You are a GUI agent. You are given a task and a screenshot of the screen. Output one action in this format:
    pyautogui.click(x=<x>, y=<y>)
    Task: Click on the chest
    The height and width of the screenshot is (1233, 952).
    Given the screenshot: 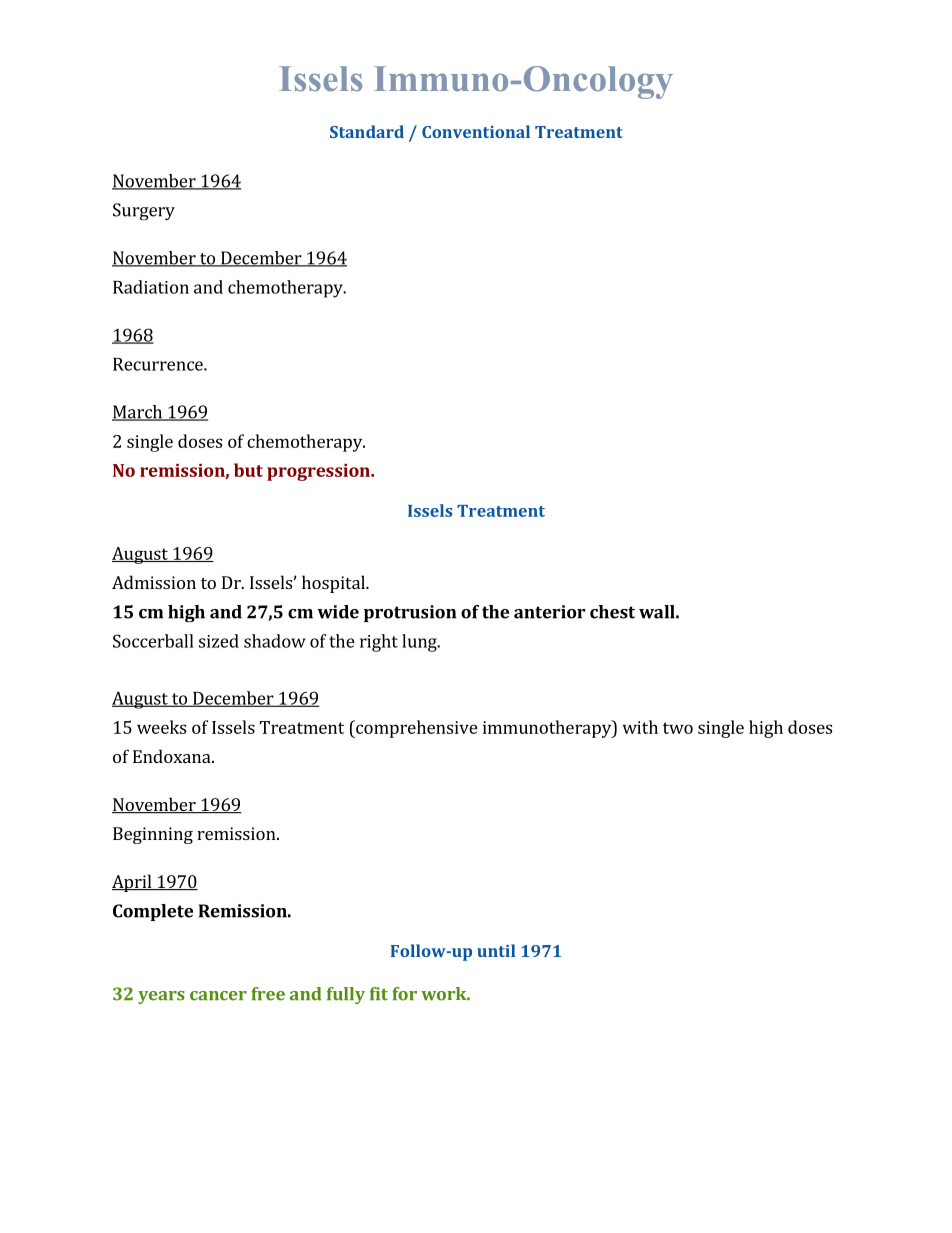 What is the action you would take?
    pyautogui.click(x=612, y=612)
